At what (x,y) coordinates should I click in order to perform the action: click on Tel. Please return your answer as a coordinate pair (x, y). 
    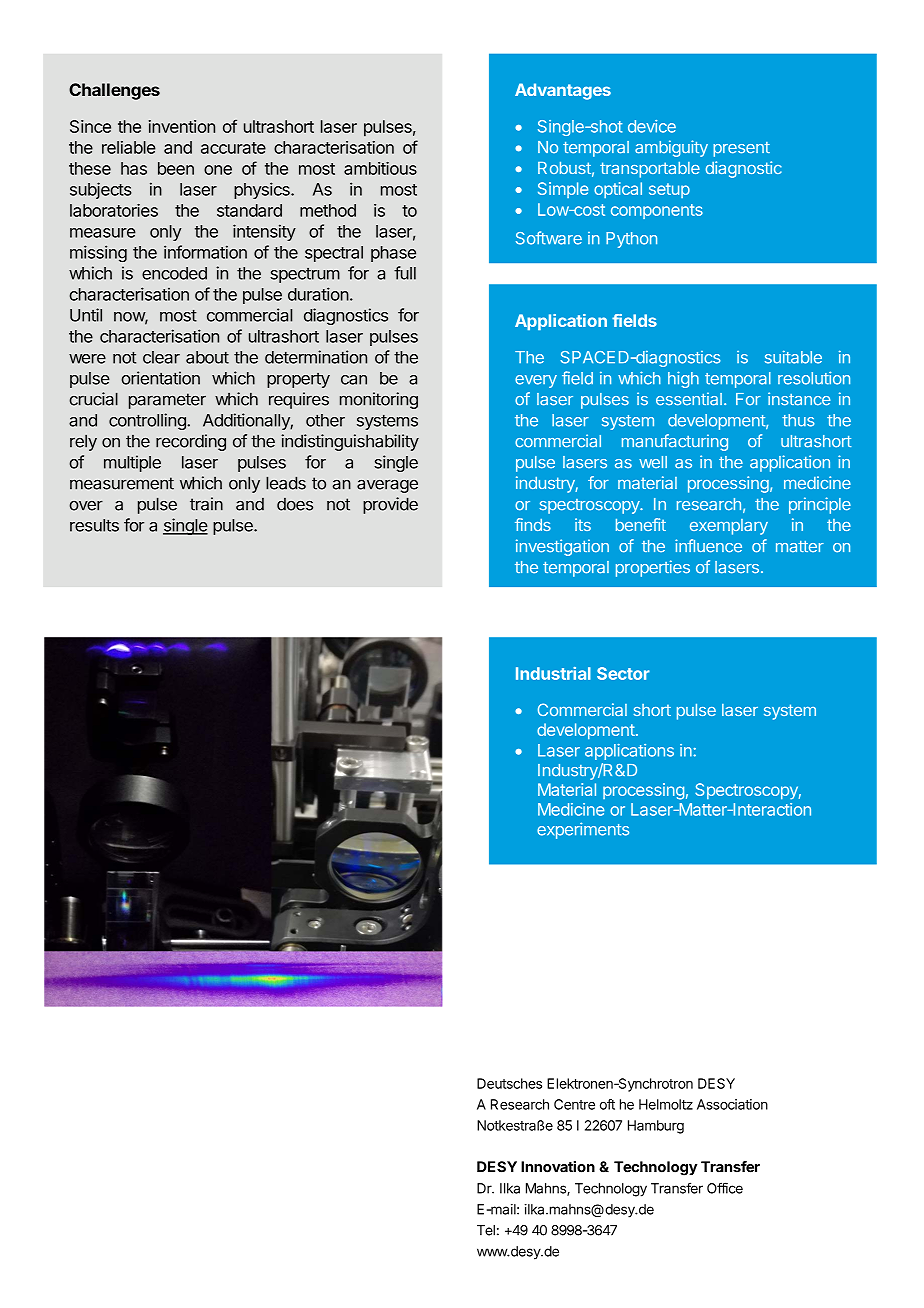
    Looking at the image, I should click on (486, 1230).
